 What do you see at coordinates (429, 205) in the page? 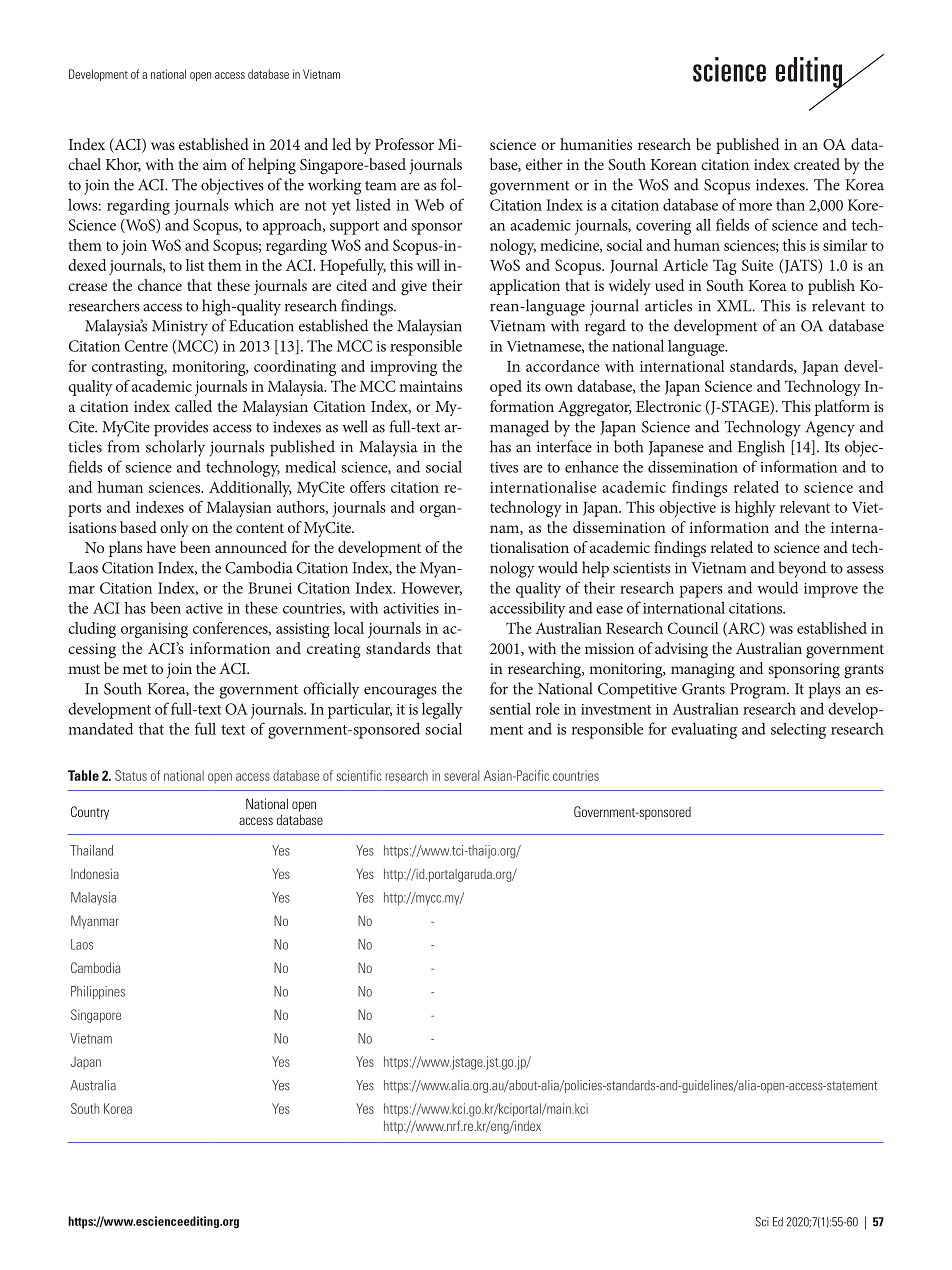
I see `Web` at bounding box center [429, 205].
